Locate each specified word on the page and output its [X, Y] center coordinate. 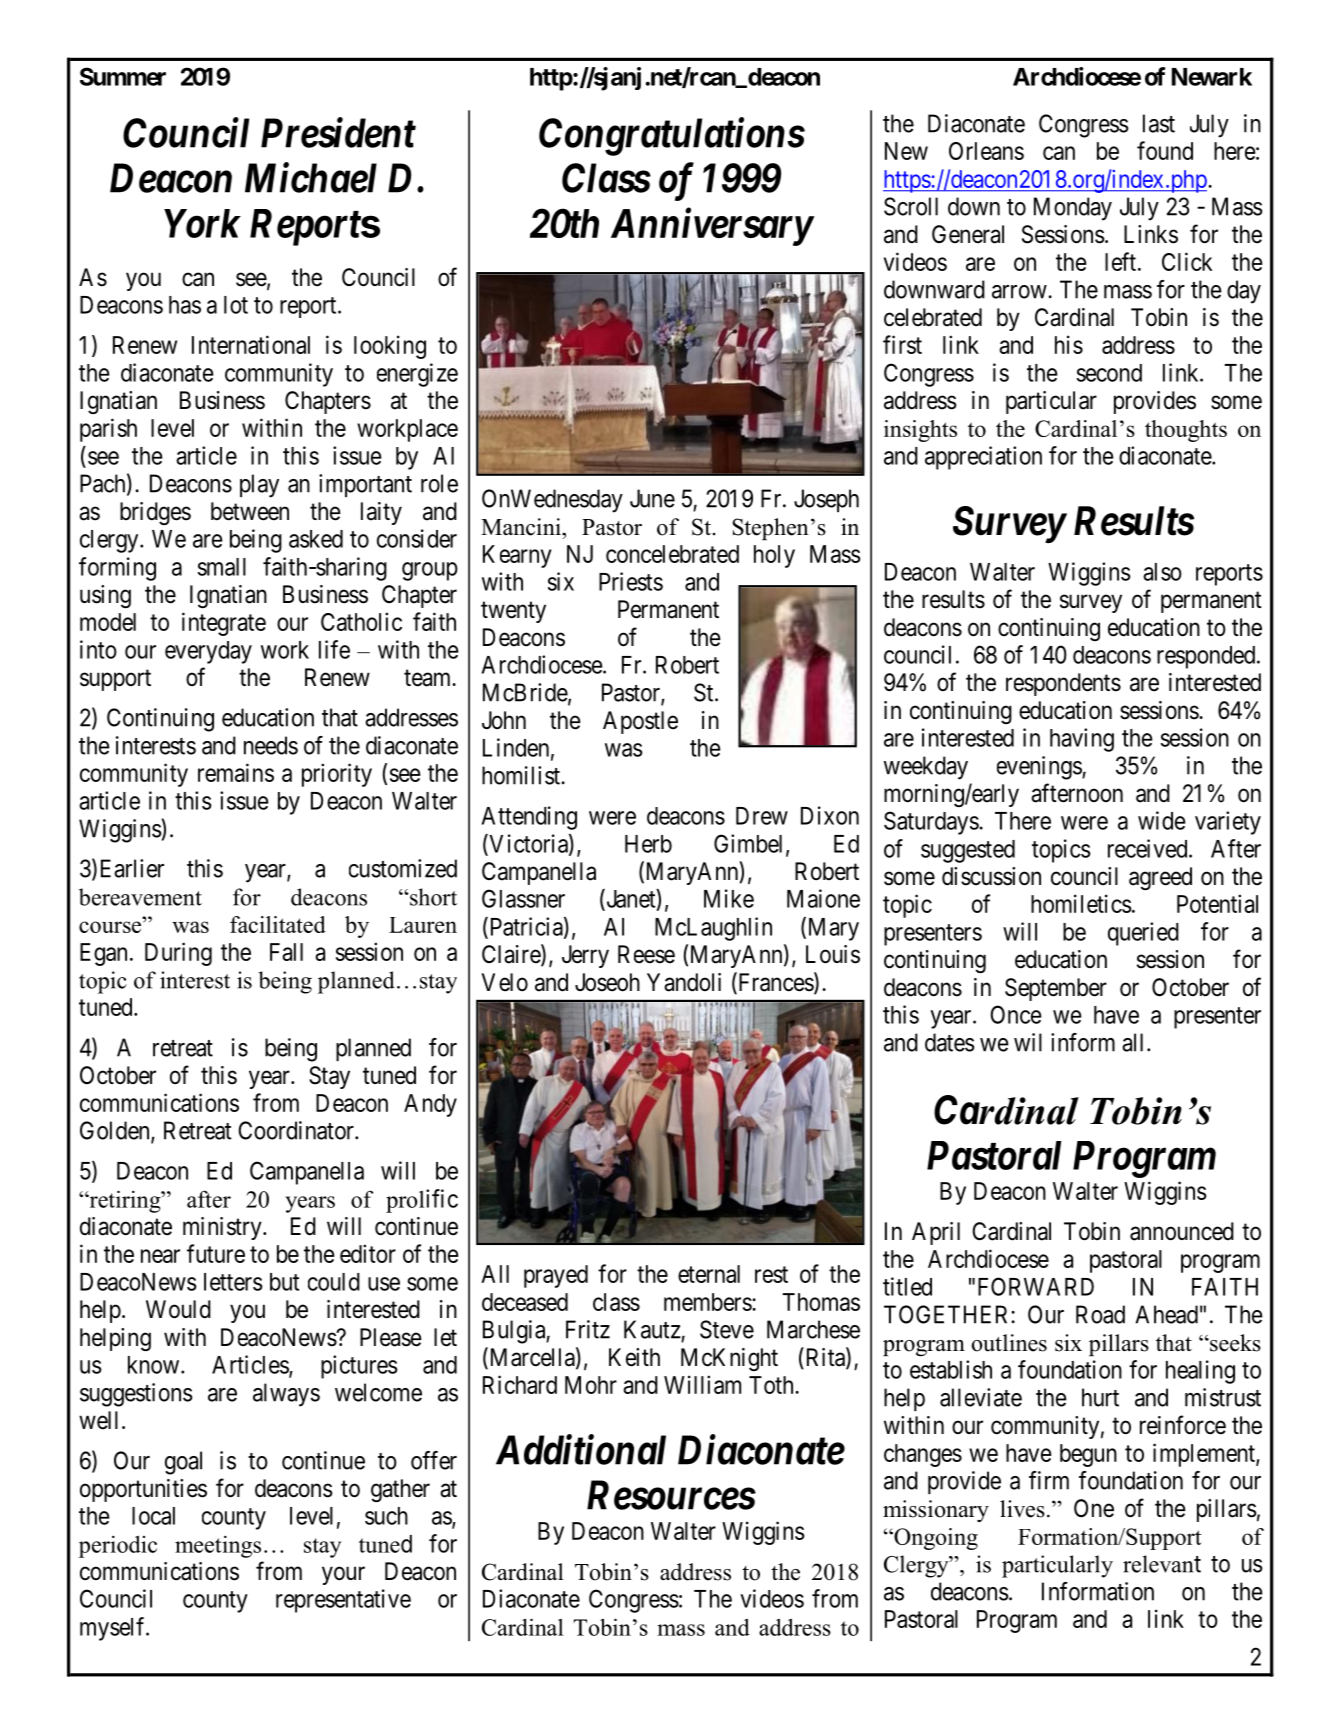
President [338, 132]
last [1159, 123]
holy [774, 556]
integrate [224, 624]
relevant [1162, 1564]
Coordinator [297, 1130]
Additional [581, 1449]
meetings [218, 1546]
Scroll [911, 206]
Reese [646, 954]
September [1056, 989]
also [1162, 572]
